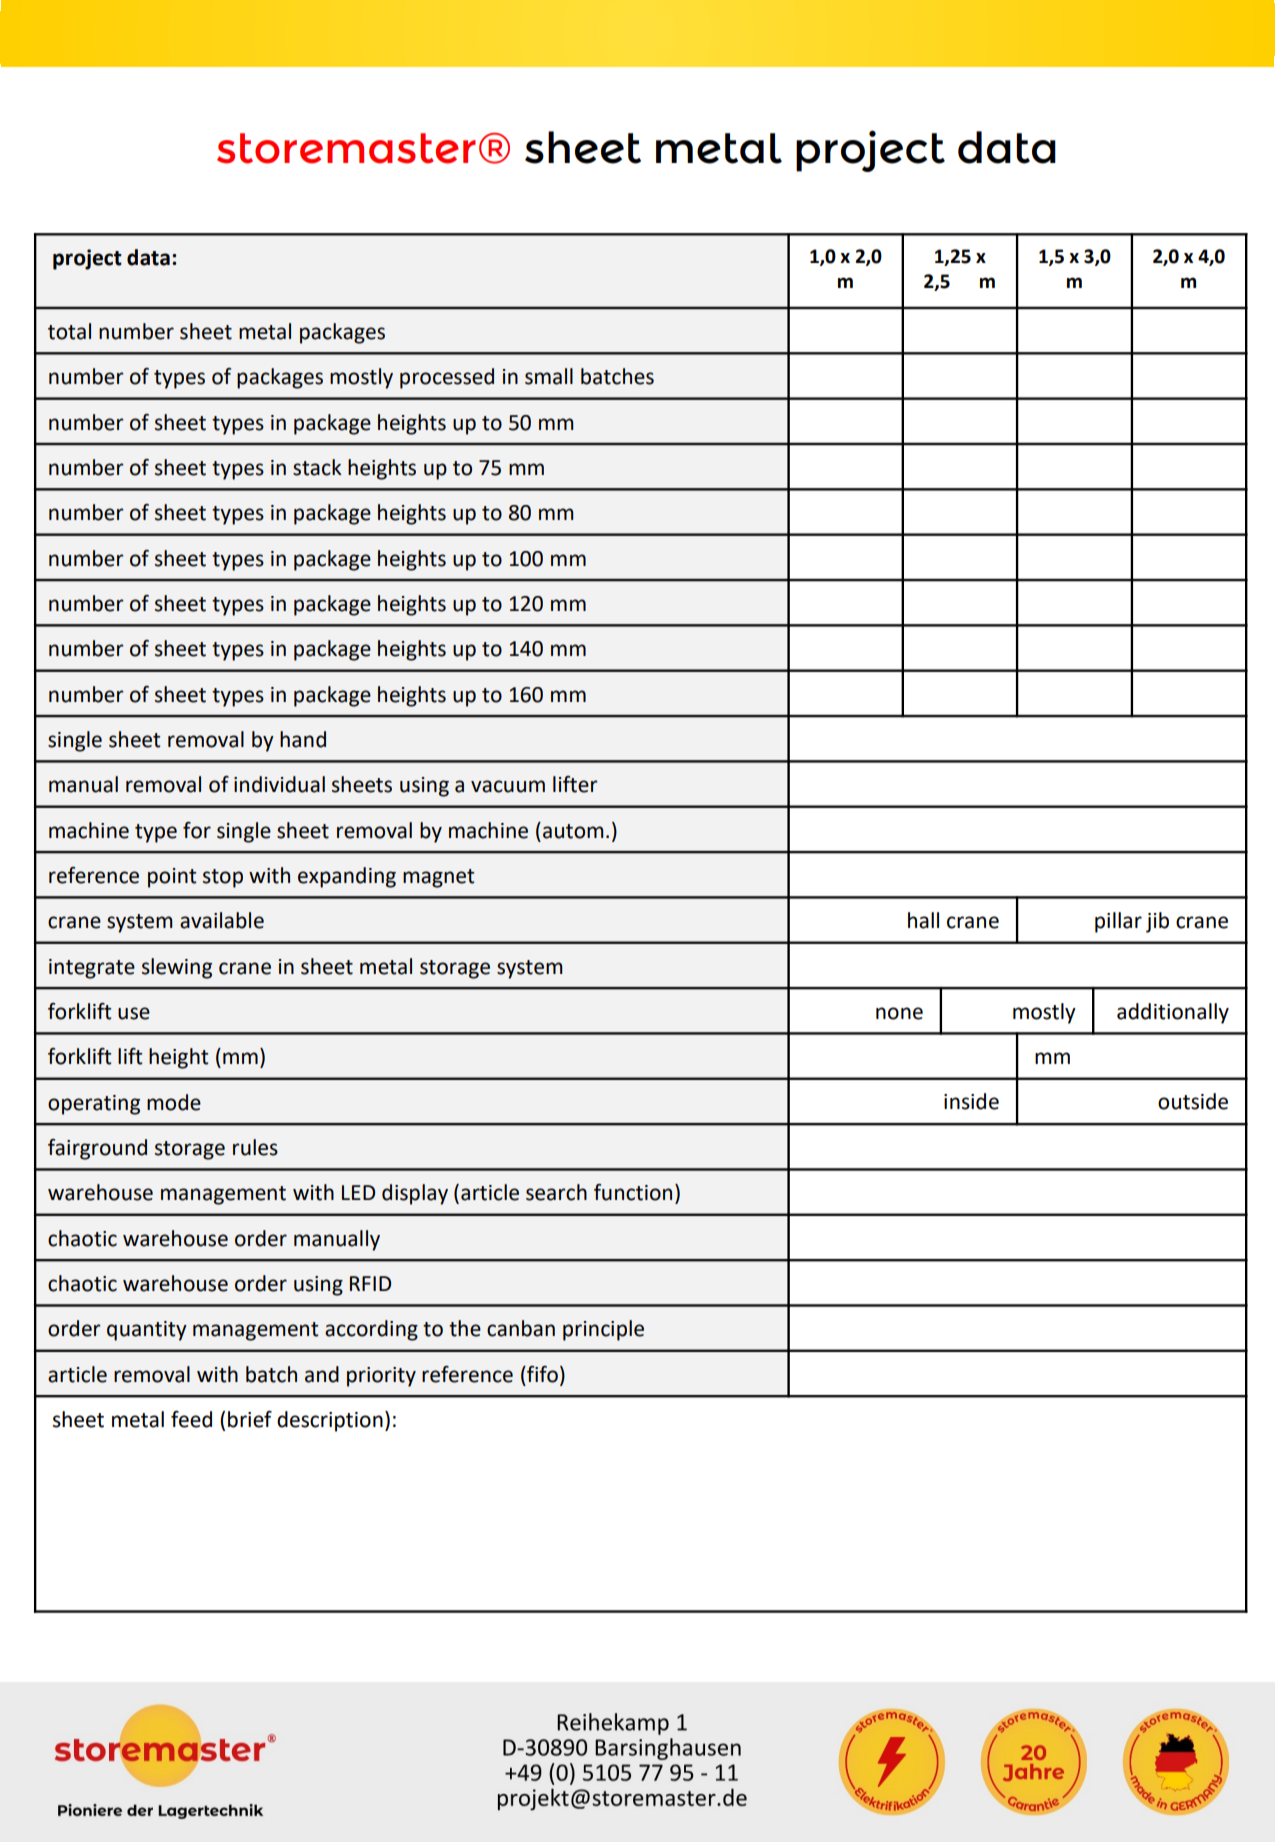  What do you see at coordinates (633, 1192) in the image?
I see `function` at bounding box center [633, 1192].
